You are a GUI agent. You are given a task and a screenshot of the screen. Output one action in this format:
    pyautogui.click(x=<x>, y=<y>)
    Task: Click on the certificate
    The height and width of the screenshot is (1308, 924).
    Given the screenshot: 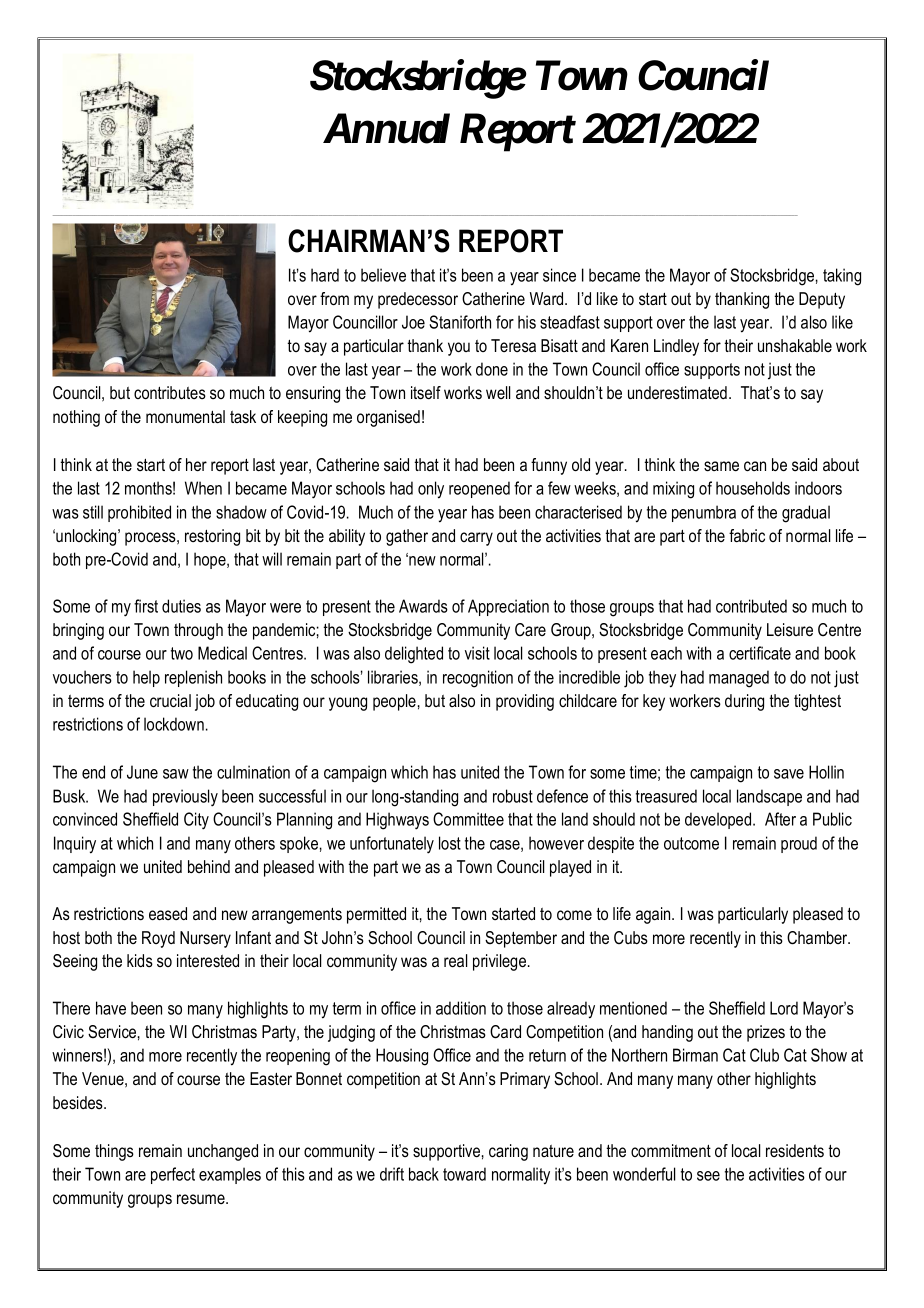 What is the action you would take?
    pyautogui.click(x=760, y=653)
